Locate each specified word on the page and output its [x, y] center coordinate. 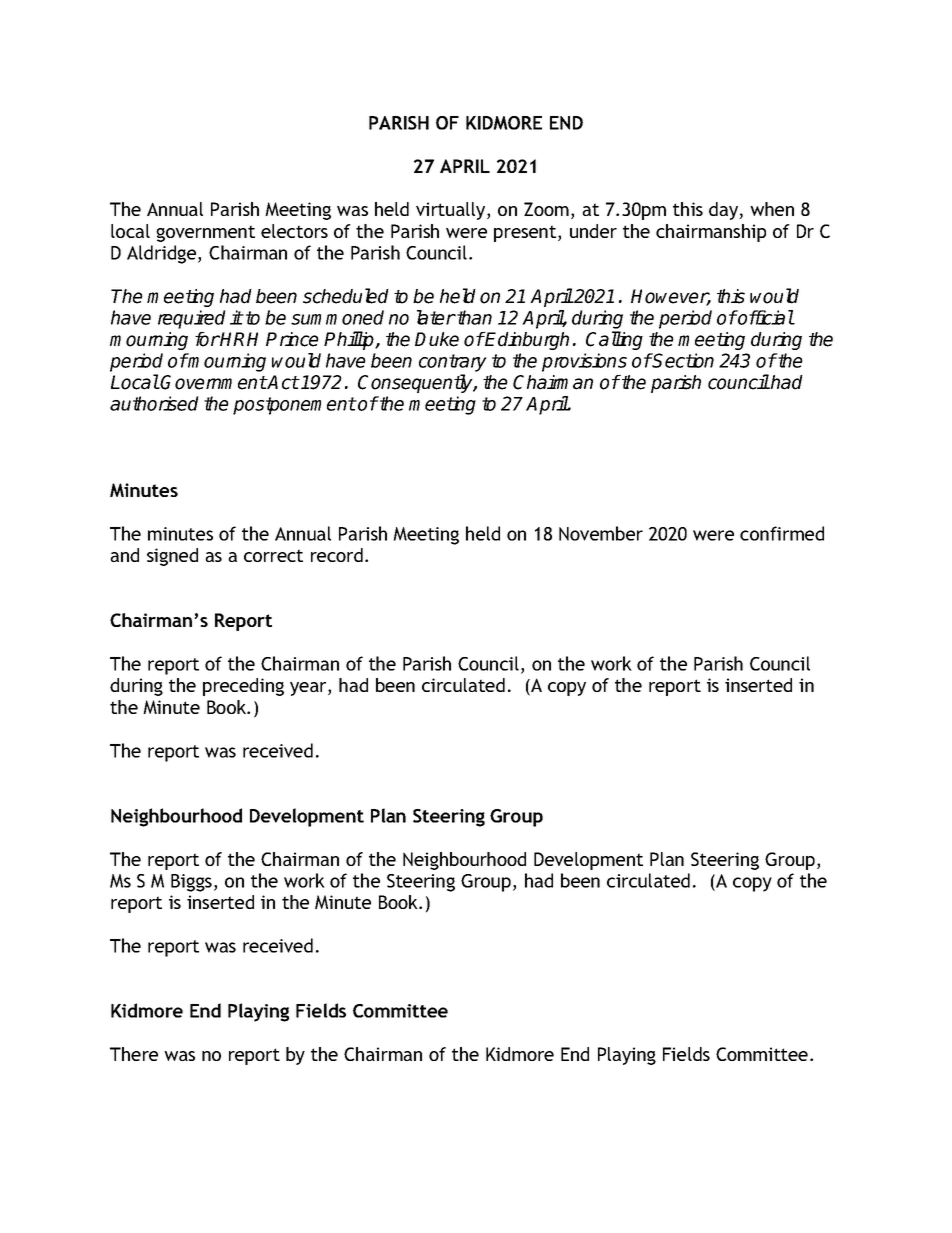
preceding [243, 687]
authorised [154, 403]
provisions [584, 362]
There [134, 1054]
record [337, 555]
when [772, 209]
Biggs [191, 883]
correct [273, 555]
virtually [452, 211]
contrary [453, 363]
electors [294, 231]
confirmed [782, 533]
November [601, 533]
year [309, 689]
